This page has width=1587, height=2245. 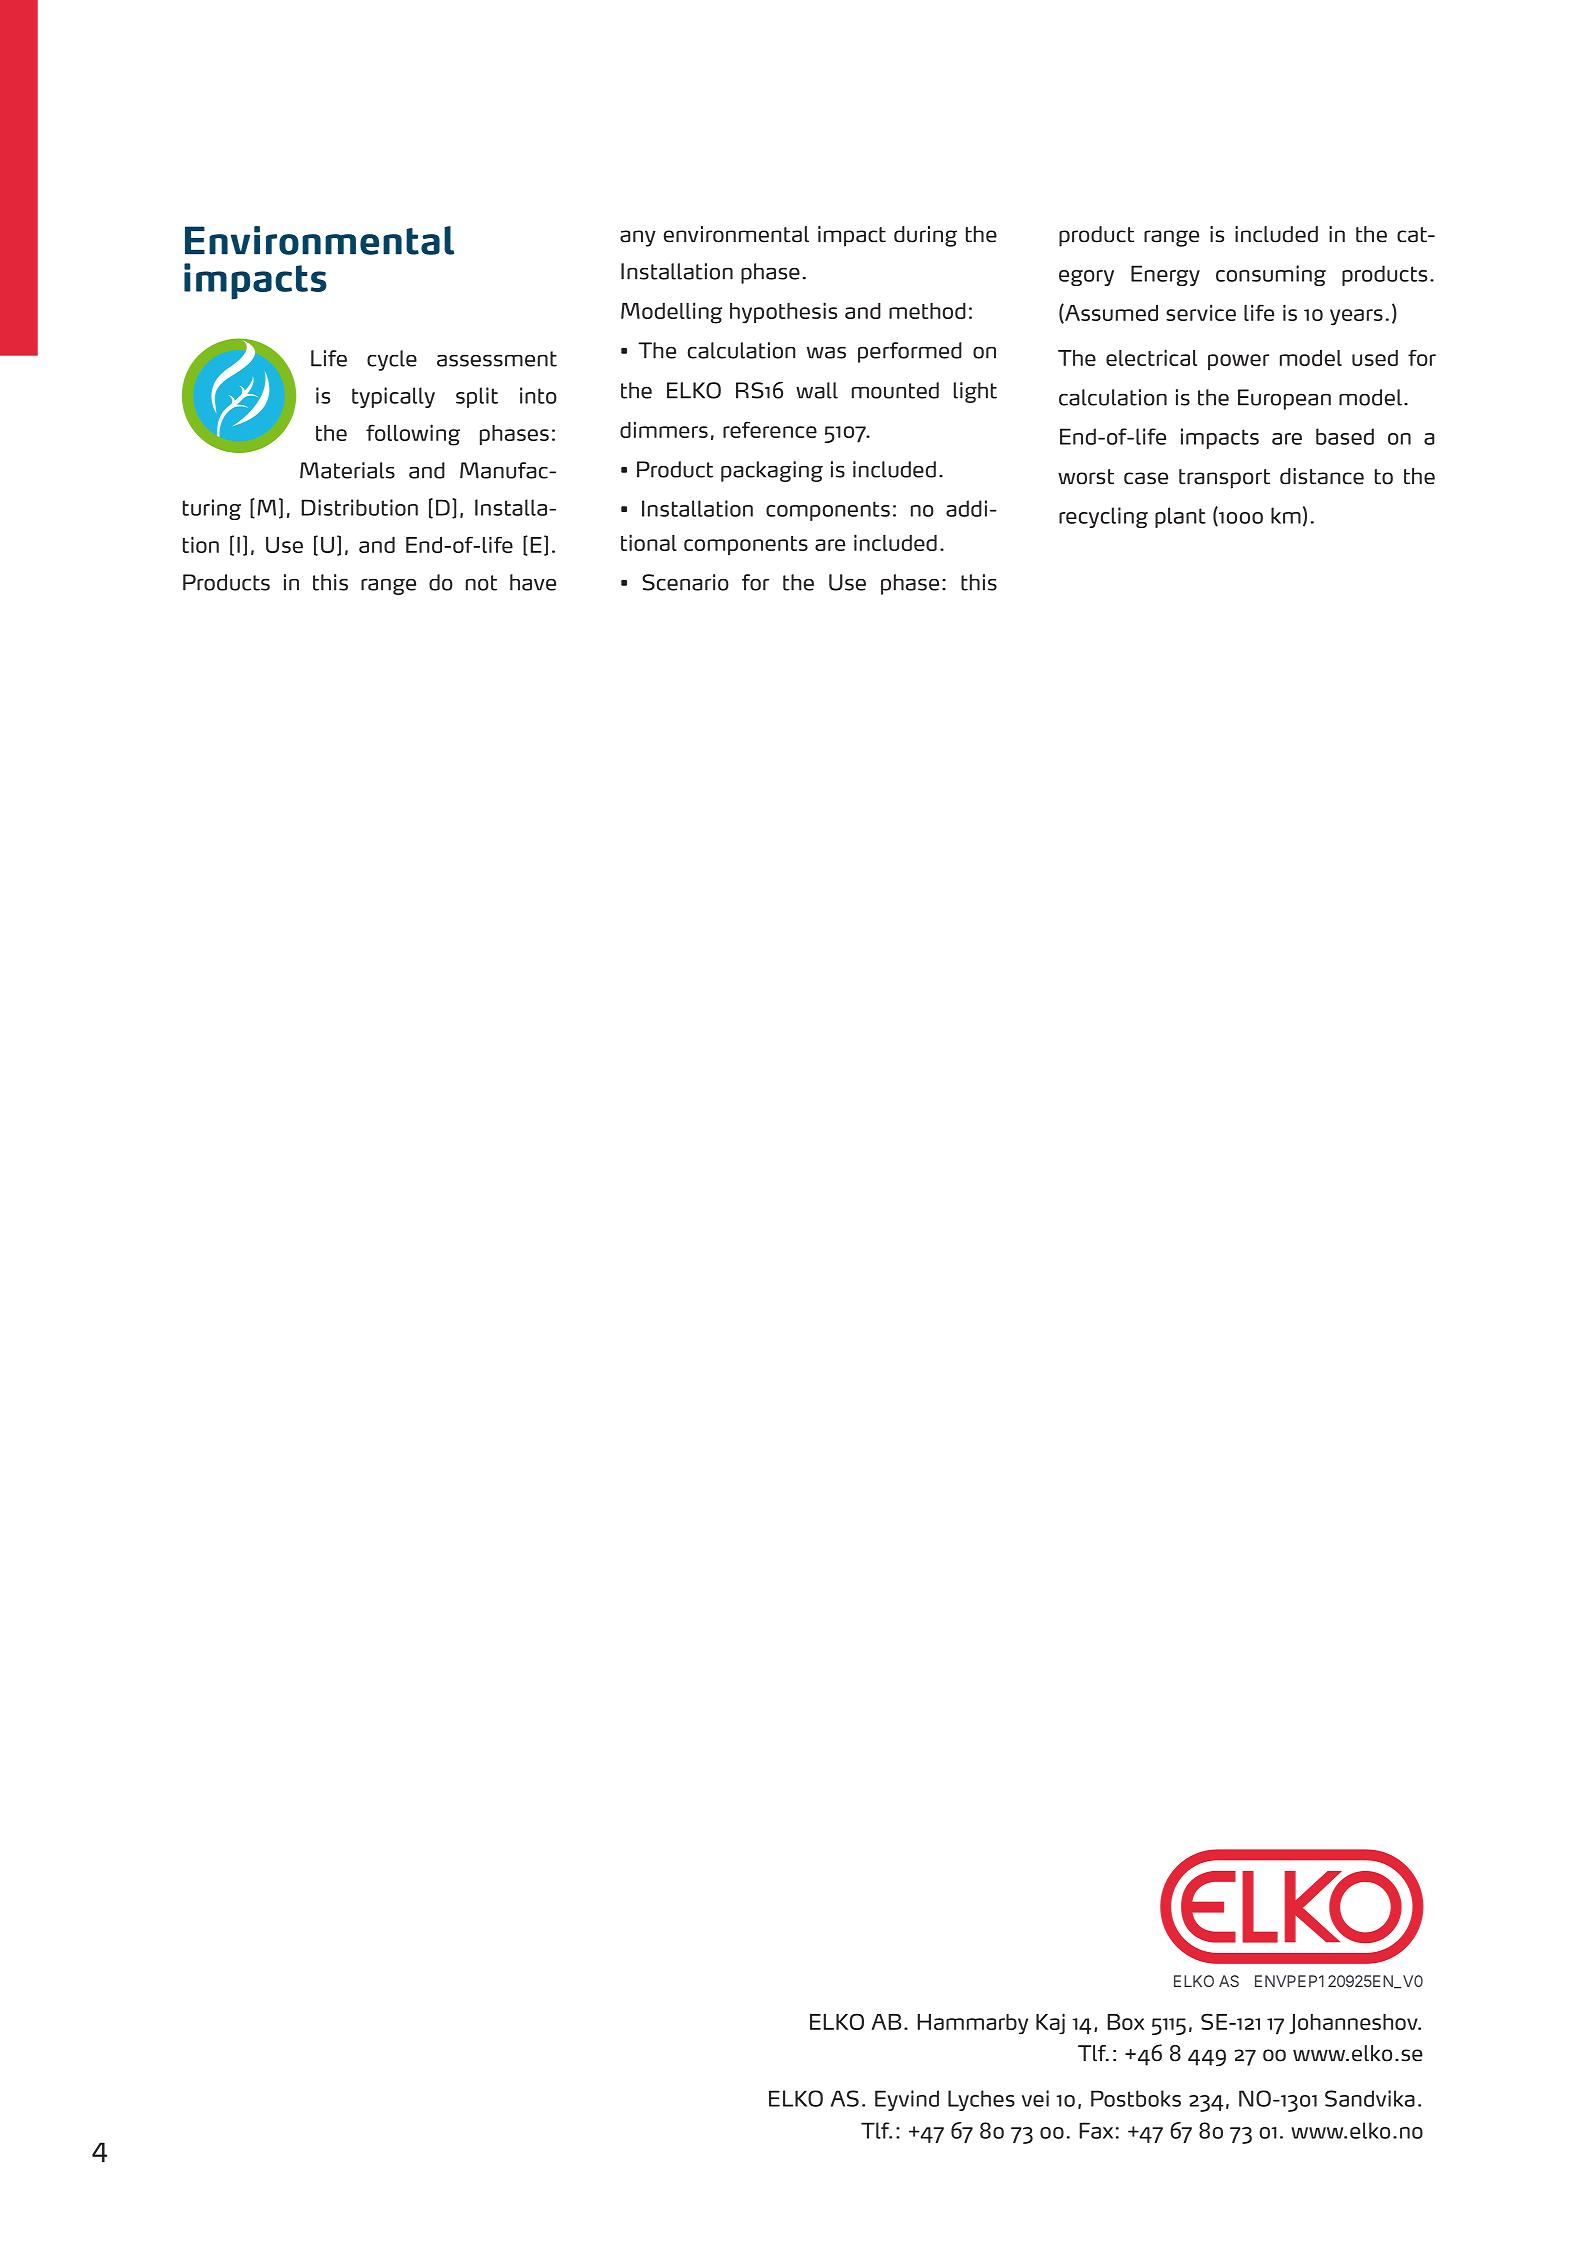 What do you see at coordinates (497, 359) in the page?
I see `assessment` at bounding box center [497, 359].
